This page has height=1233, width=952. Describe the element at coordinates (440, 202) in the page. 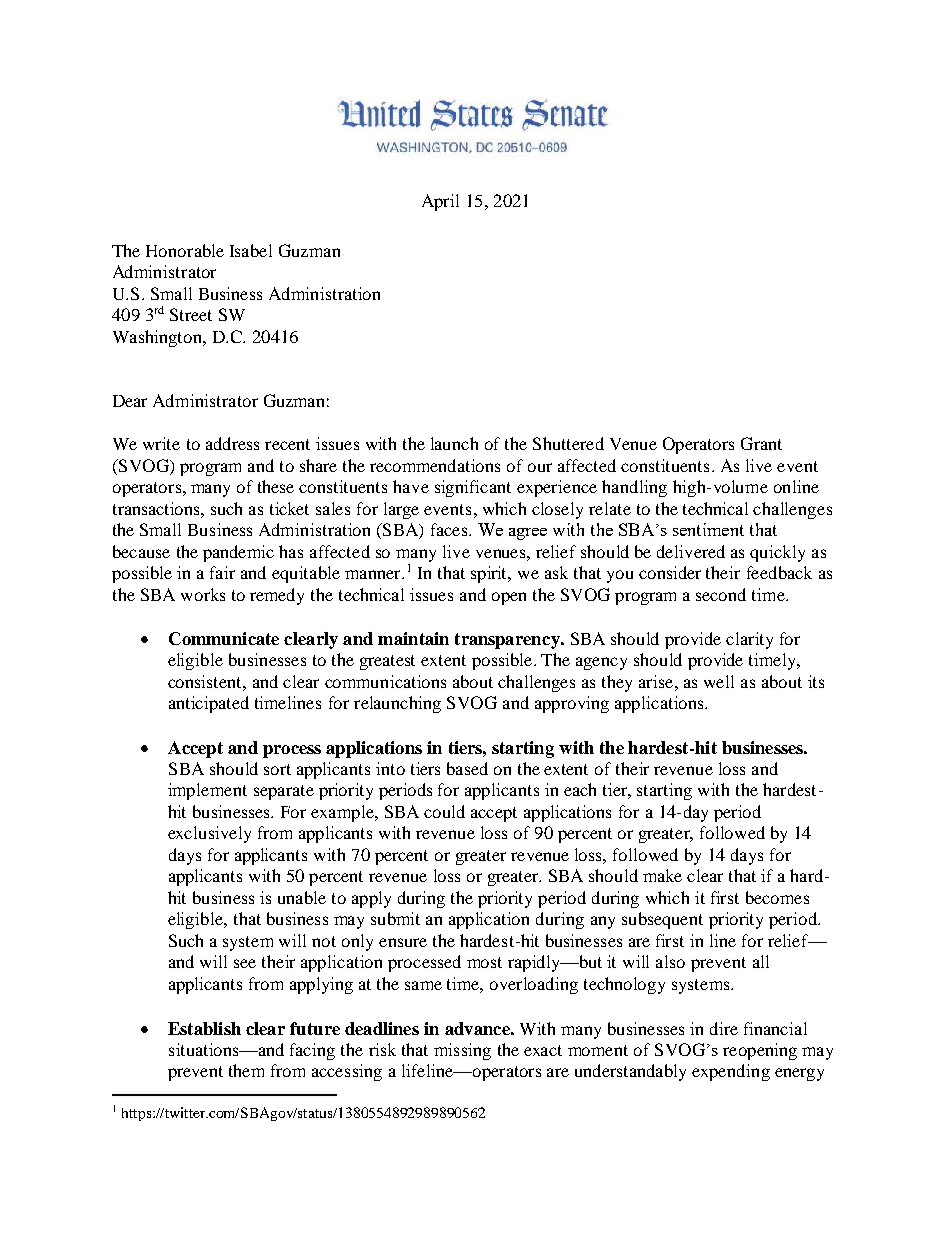

I see `April` at that location.
